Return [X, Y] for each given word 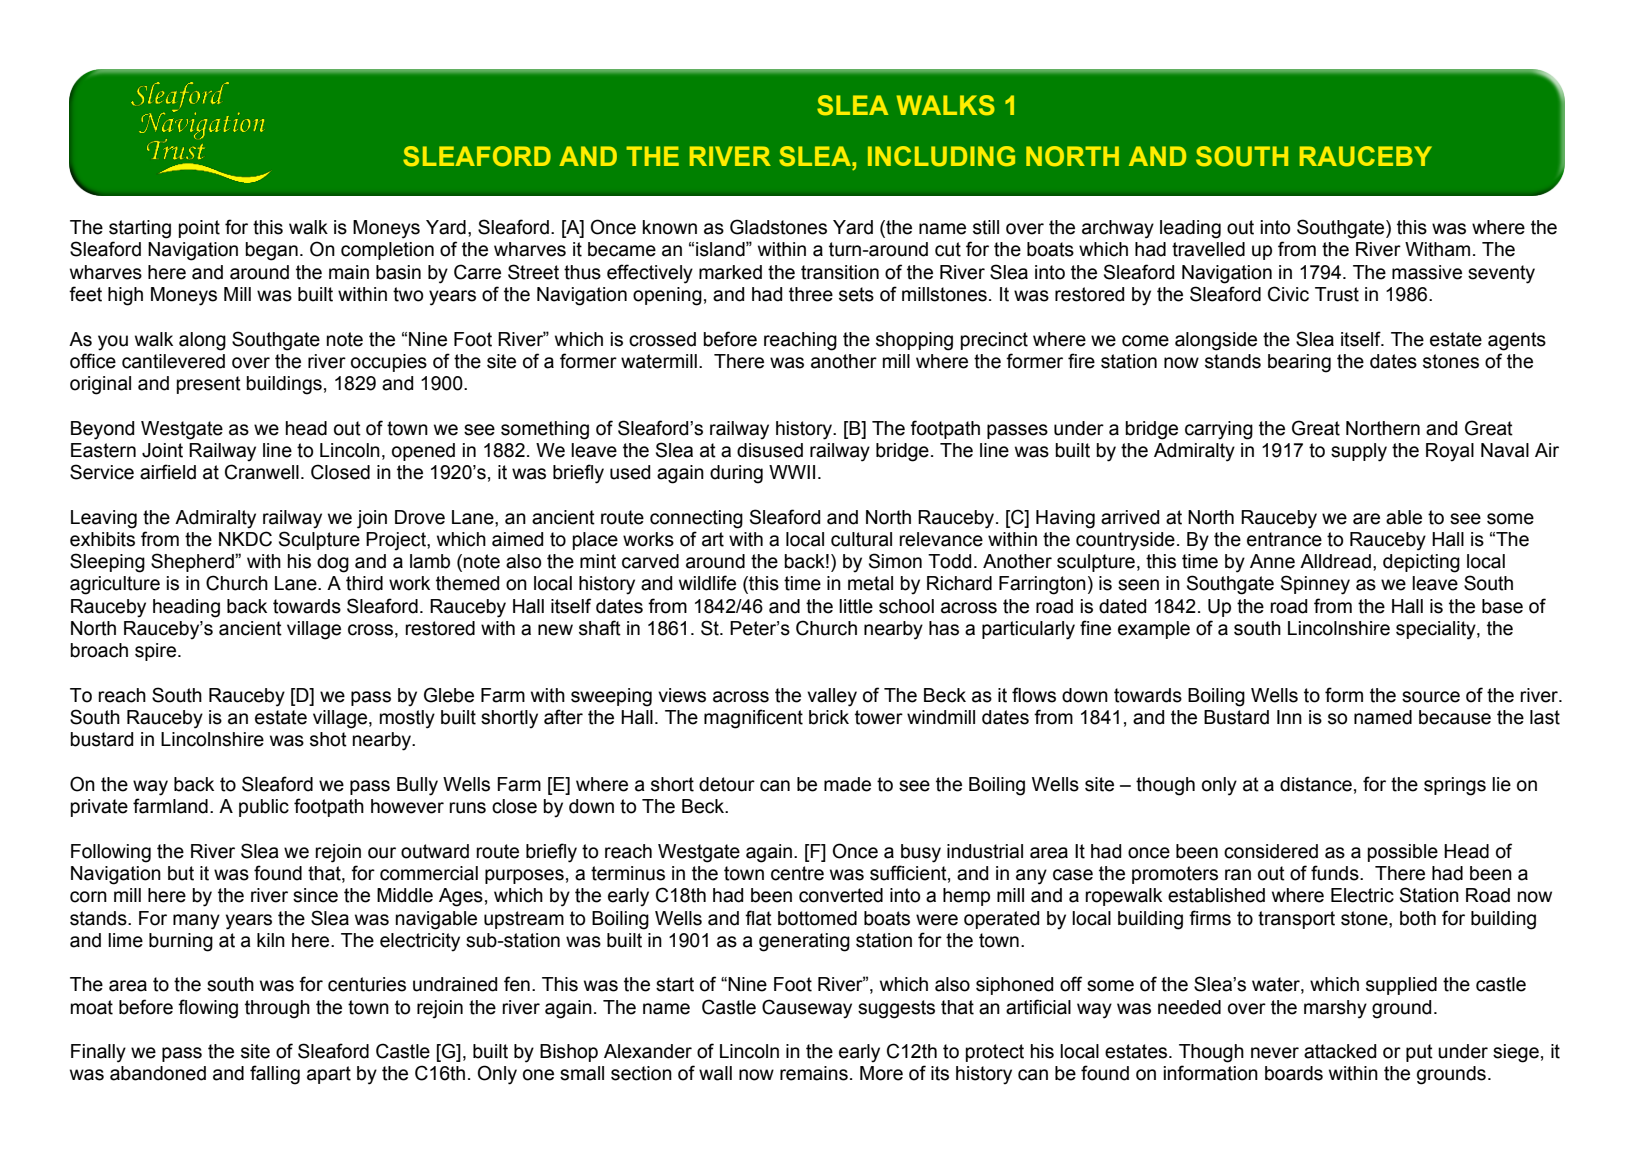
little [856, 606]
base [1502, 606]
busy [921, 853]
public [264, 808]
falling [275, 1075]
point [199, 229]
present [209, 385]
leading [1190, 229]
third [364, 583]
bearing [1299, 363]
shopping [914, 341]
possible [1403, 853]
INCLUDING [941, 156]
